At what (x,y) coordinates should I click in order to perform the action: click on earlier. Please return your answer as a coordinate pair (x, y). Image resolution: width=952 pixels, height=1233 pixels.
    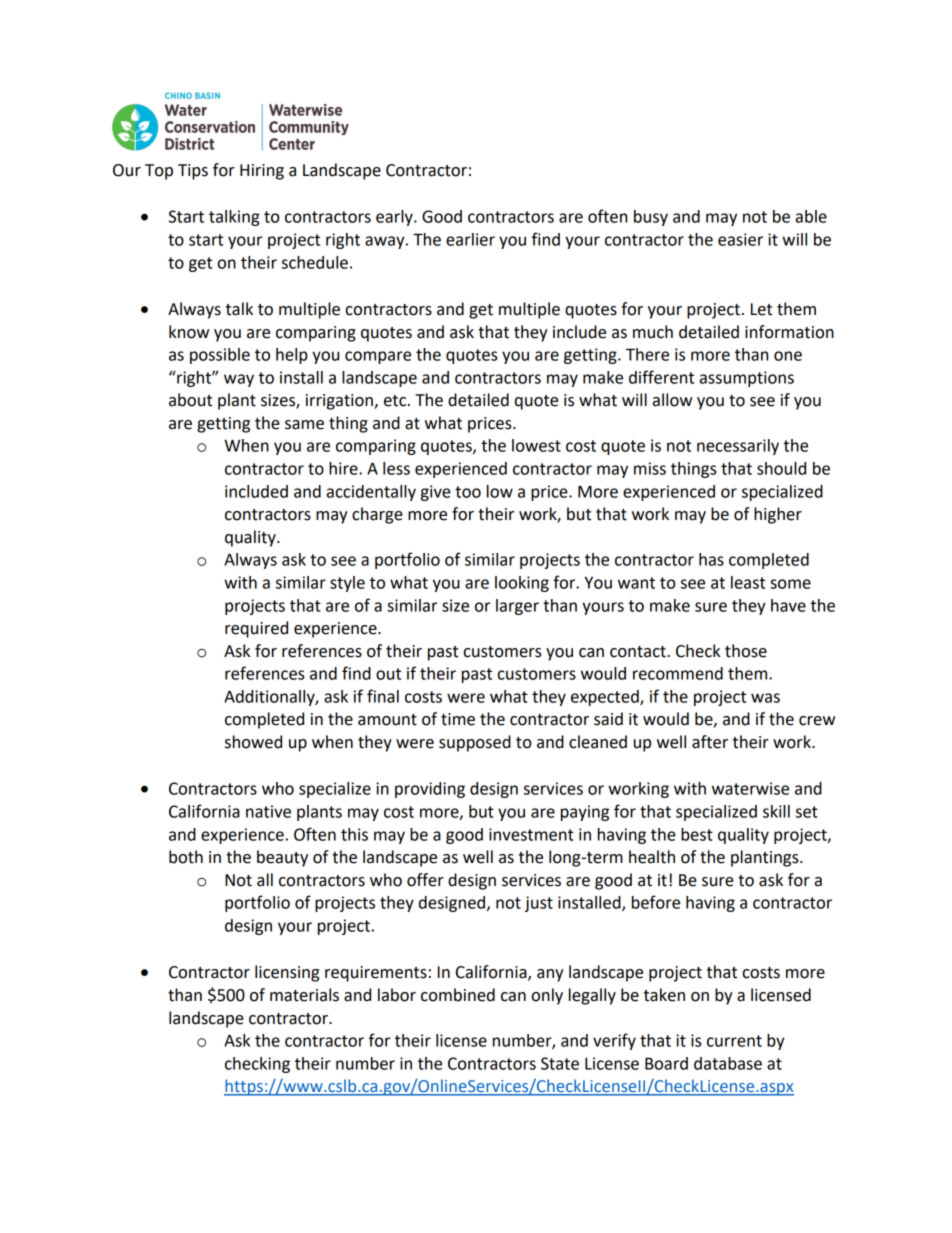
    Looking at the image, I should click on (470, 239).
